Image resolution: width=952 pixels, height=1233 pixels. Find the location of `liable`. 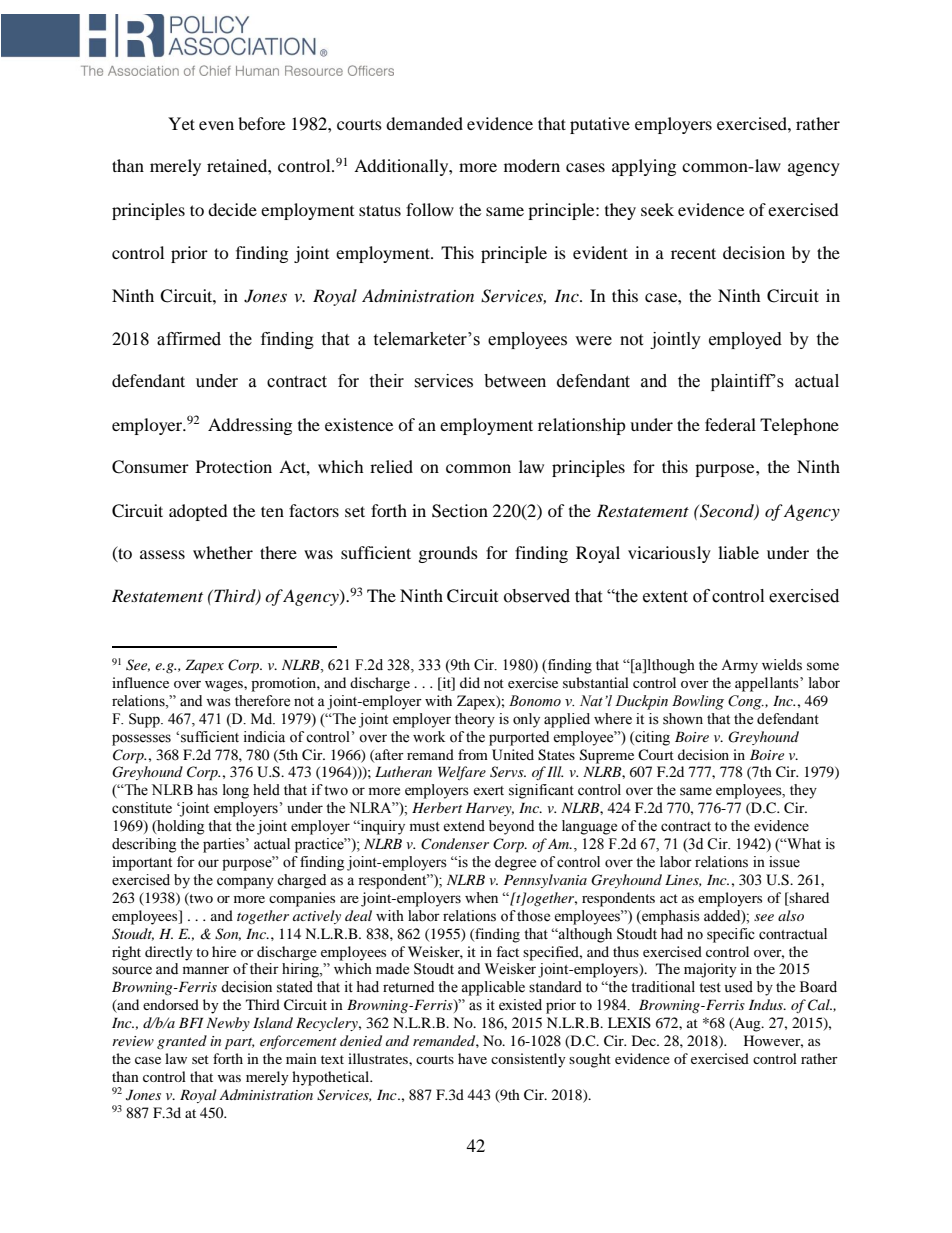

liable is located at coordinates (738, 552).
